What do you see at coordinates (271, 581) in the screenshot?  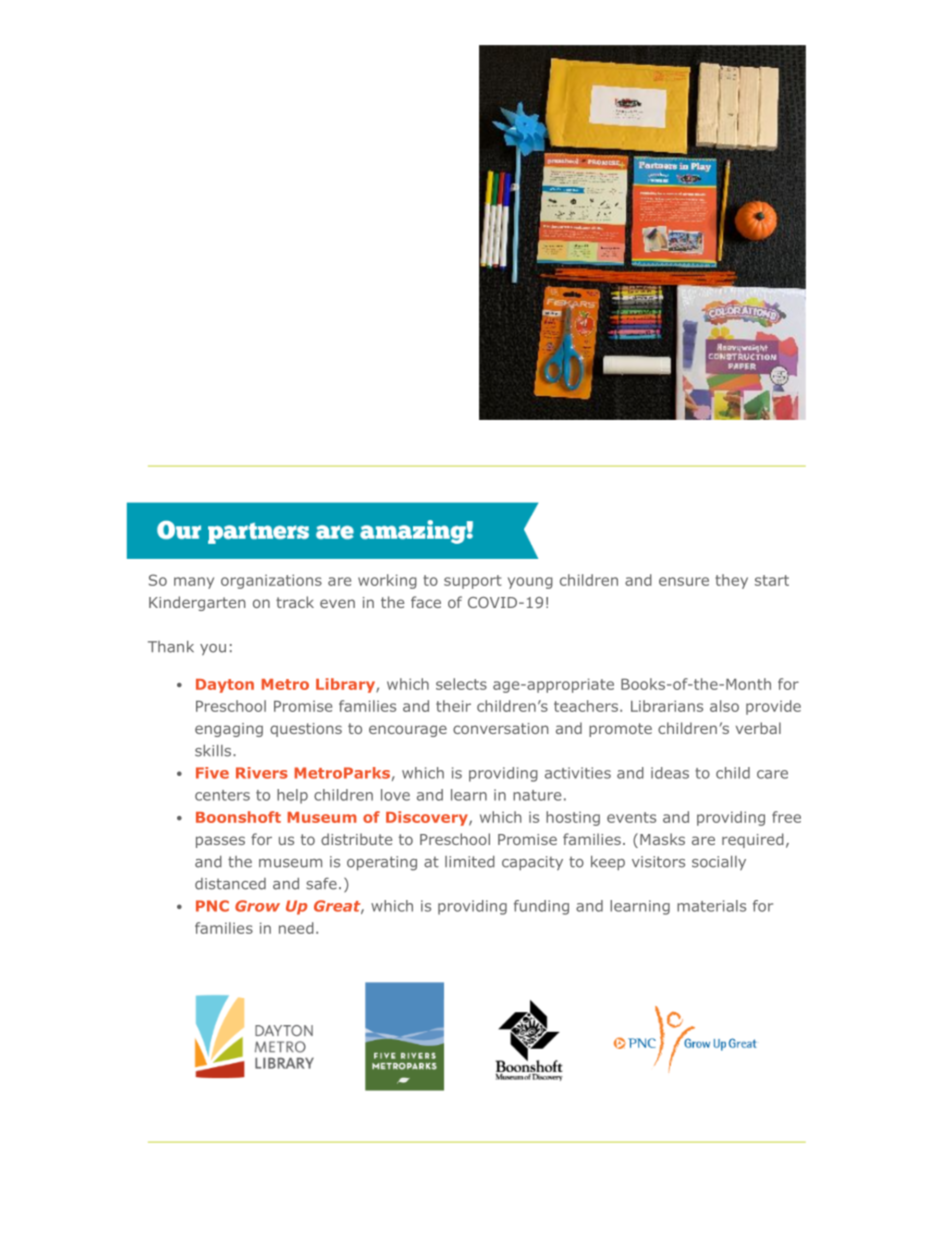 I see `organizations` at bounding box center [271, 581].
